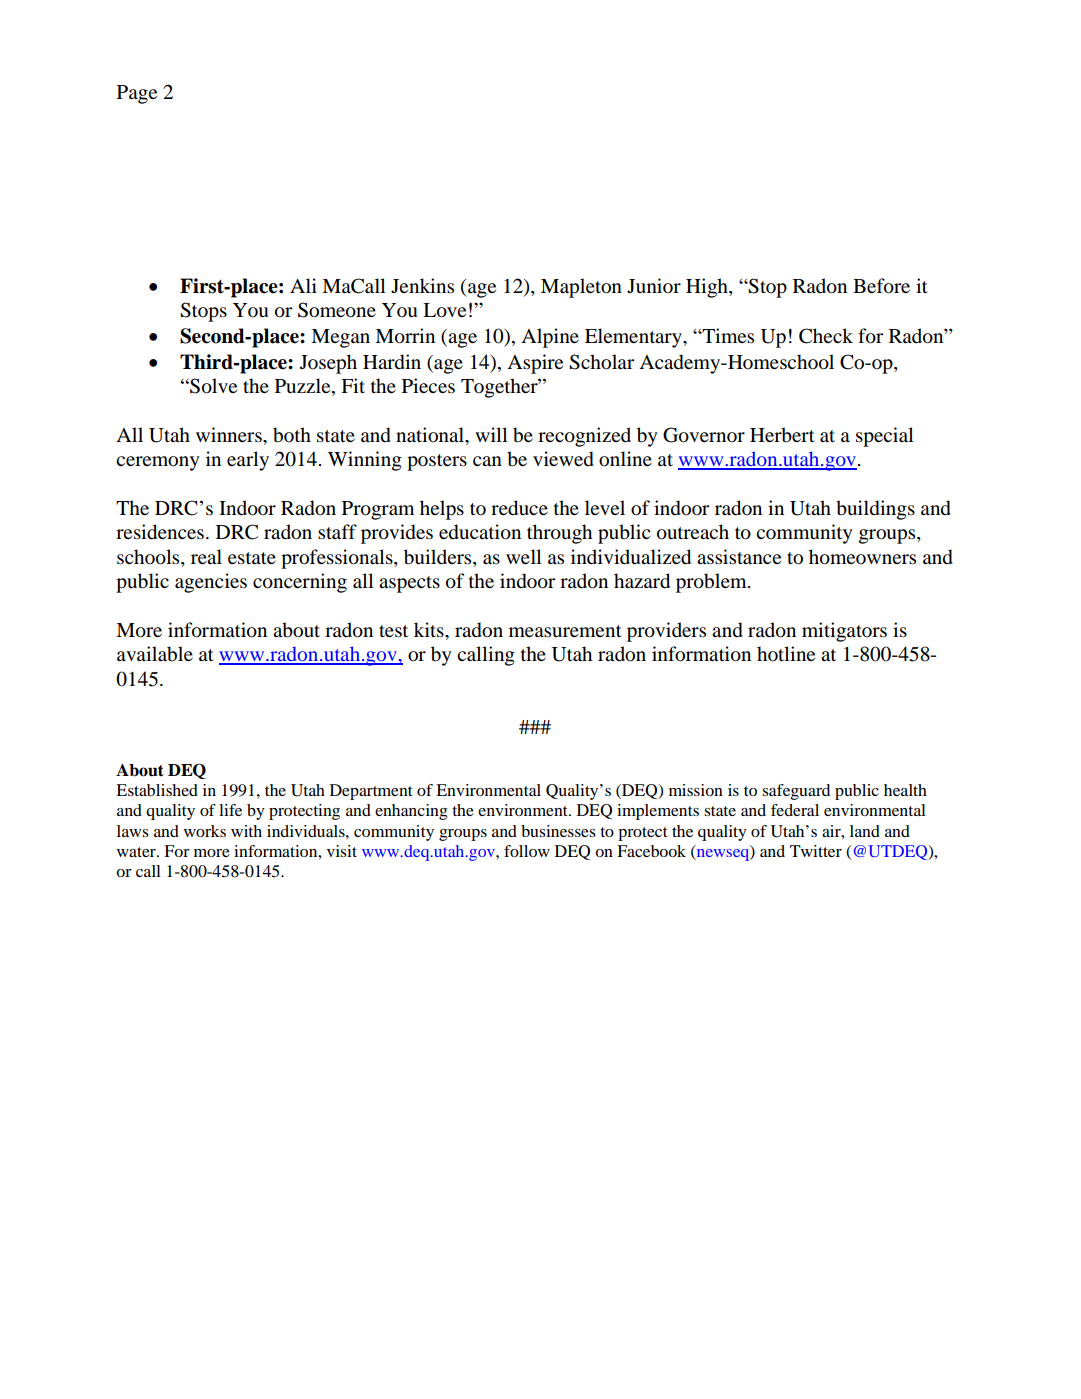 The width and height of the document is (1081, 1399). Describe the element at coordinates (444, 310) in the document. I see `Love` at that location.
